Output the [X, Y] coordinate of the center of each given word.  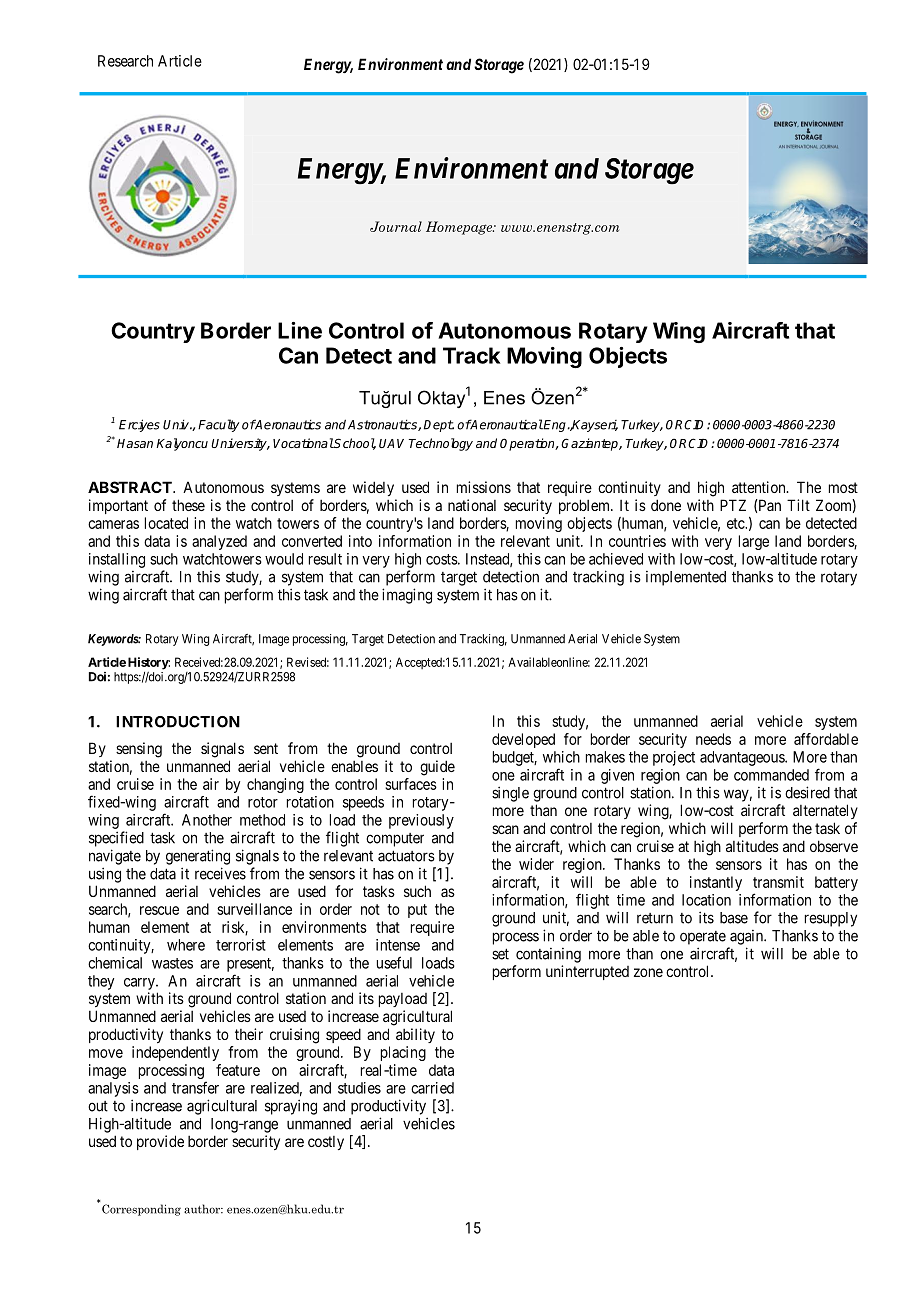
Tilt [798, 505]
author [203, 1209]
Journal [396, 226]
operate [703, 938]
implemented [686, 578]
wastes [172, 963]
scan [505, 829]
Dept [439, 426]
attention [760, 487]
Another [207, 820]
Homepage [460, 228]
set [500, 954]
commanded [771, 775]
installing [117, 560]
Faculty [218, 425]
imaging [407, 596]
